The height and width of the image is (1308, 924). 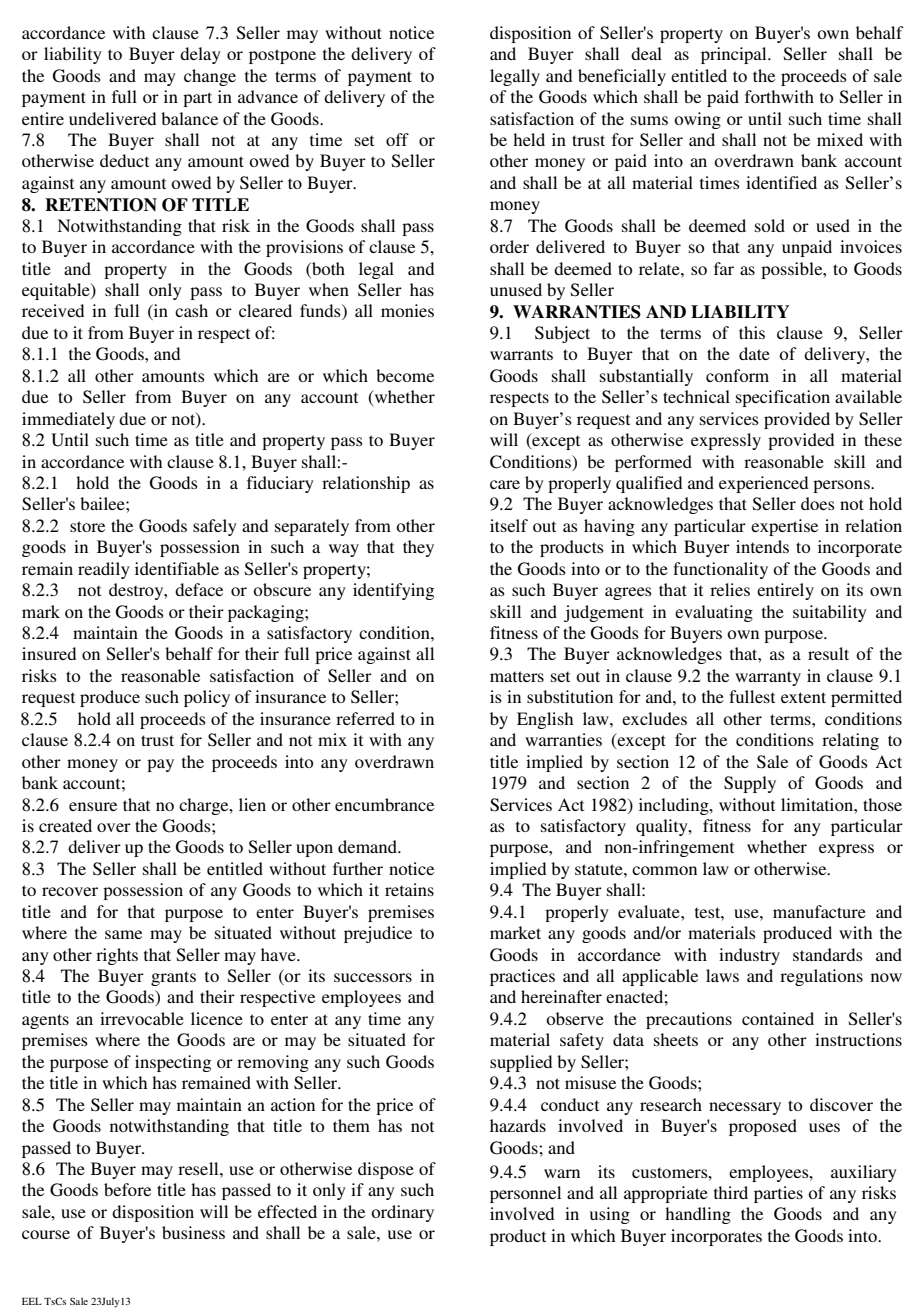 What do you see at coordinates (384, 804) in the image?
I see `encumbrance` at bounding box center [384, 804].
